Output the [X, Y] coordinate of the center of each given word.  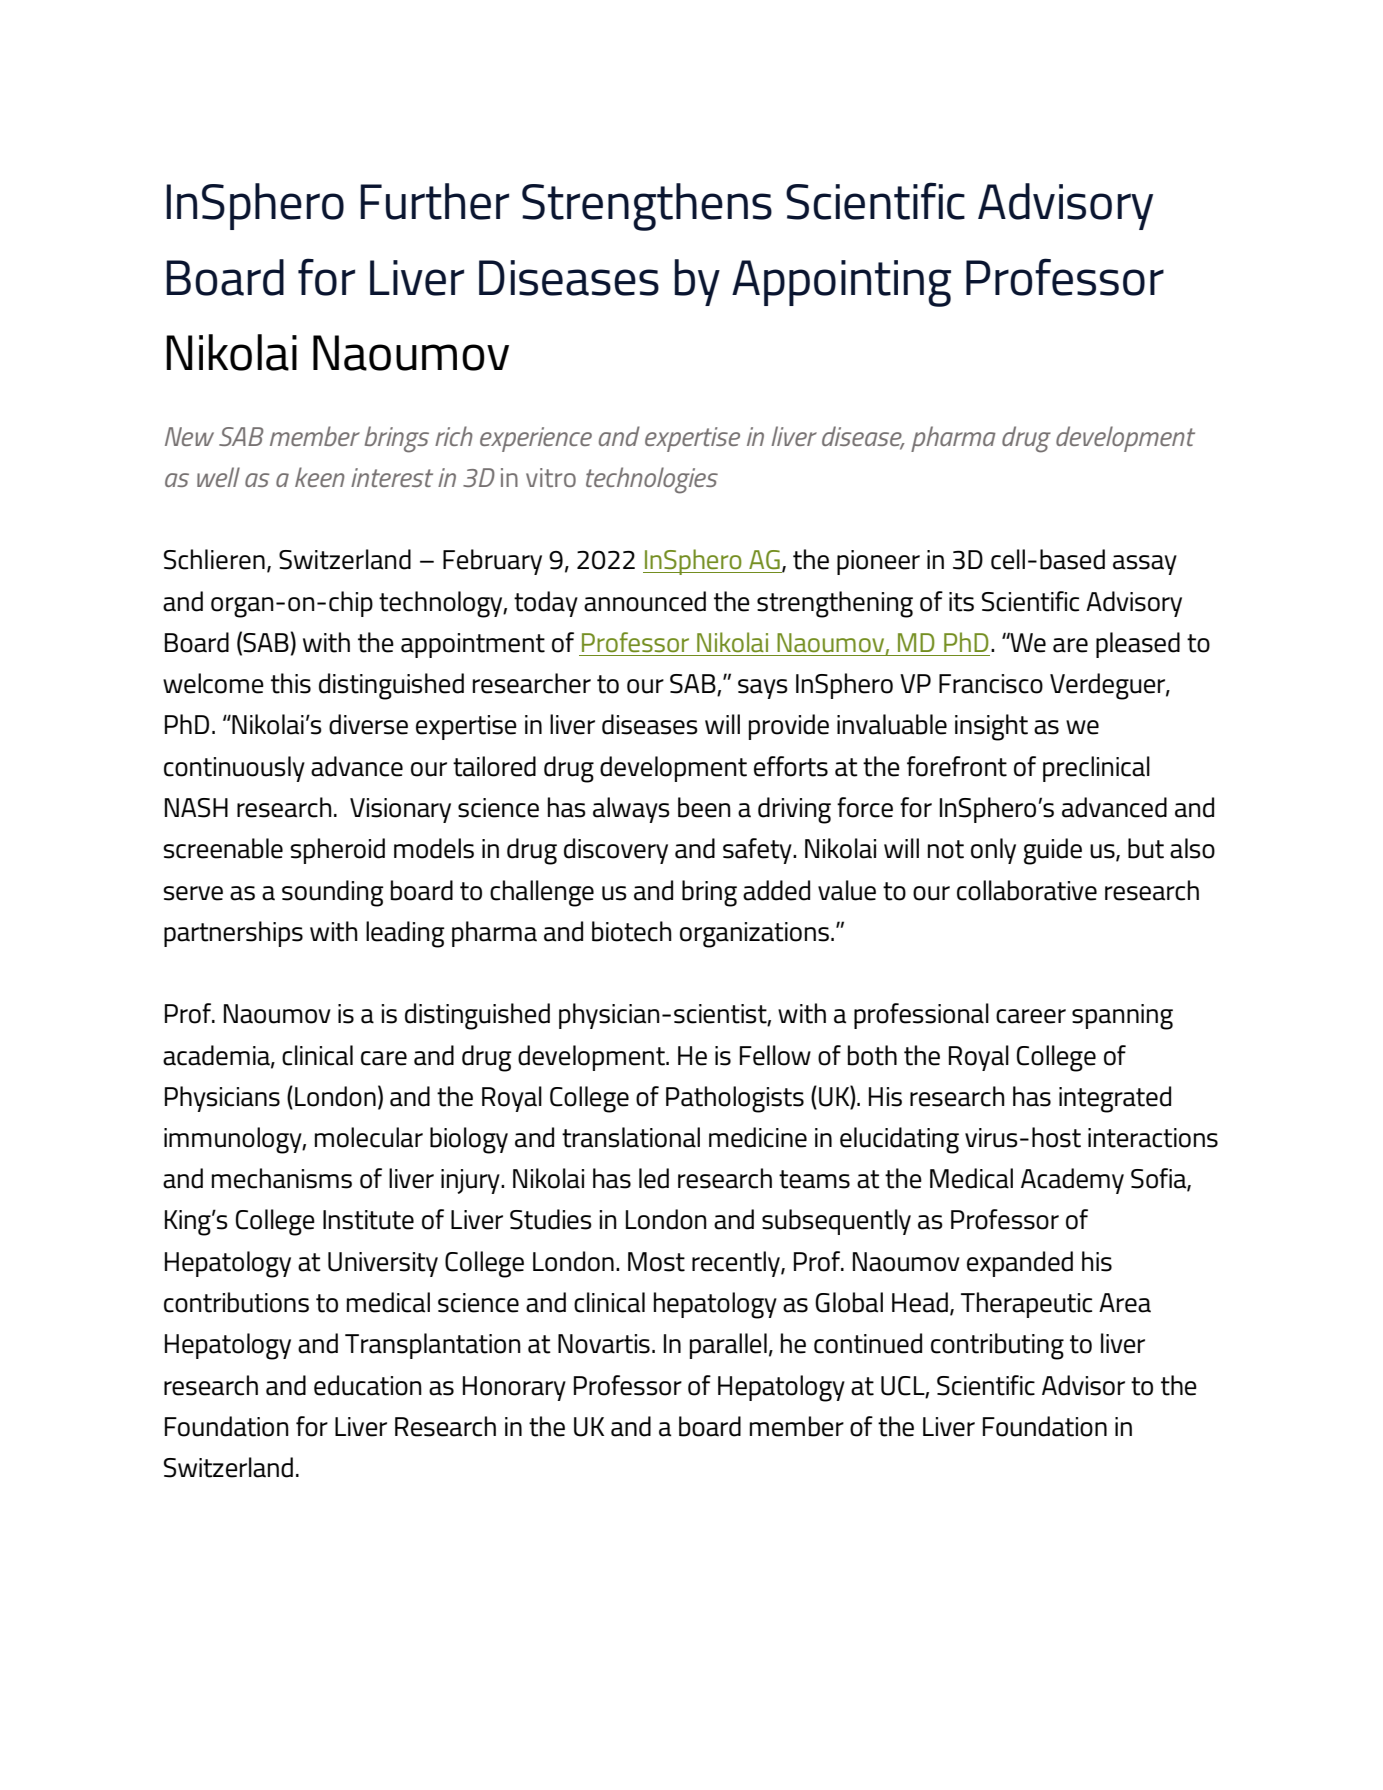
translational [631, 1137]
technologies [652, 480]
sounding [333, 893]
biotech [632, 931]
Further [434, 201]
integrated [1115, 1099]
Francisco [991, 684]
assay [1145, 565]
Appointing [841, 283]
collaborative [1027, 890]
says [763, 689]
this [291, 683]
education [368, 1385]
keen [320, 477]
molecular [369, 1137]
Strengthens [647, 207]
